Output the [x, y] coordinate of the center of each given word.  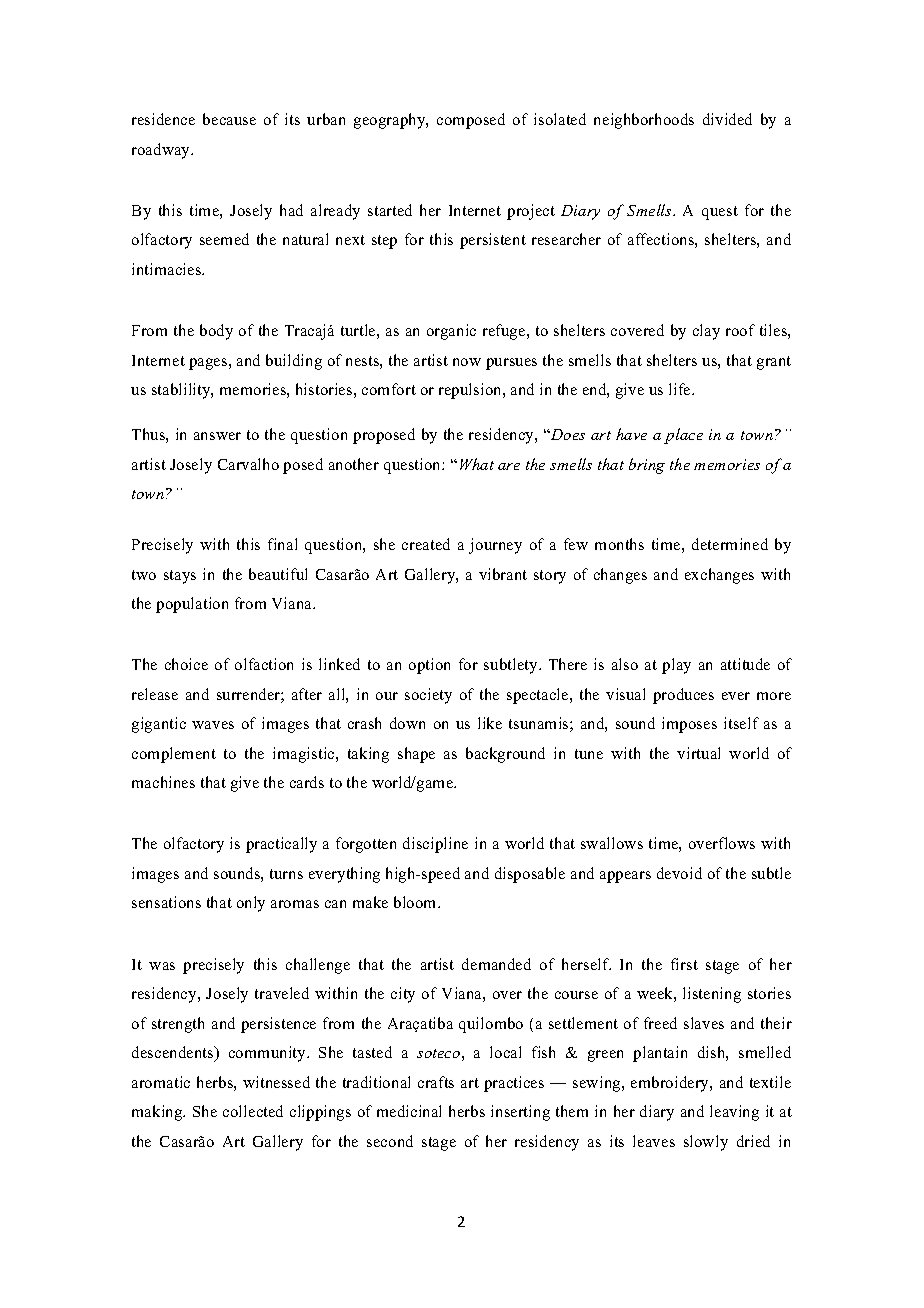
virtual [698, 753]
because [229, 119]
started [390, 210]
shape [416, 755]
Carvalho [248, 464]
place [683, 436]
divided [727, 119]
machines [163, 782]
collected [253, 1111]
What [477, 464]
